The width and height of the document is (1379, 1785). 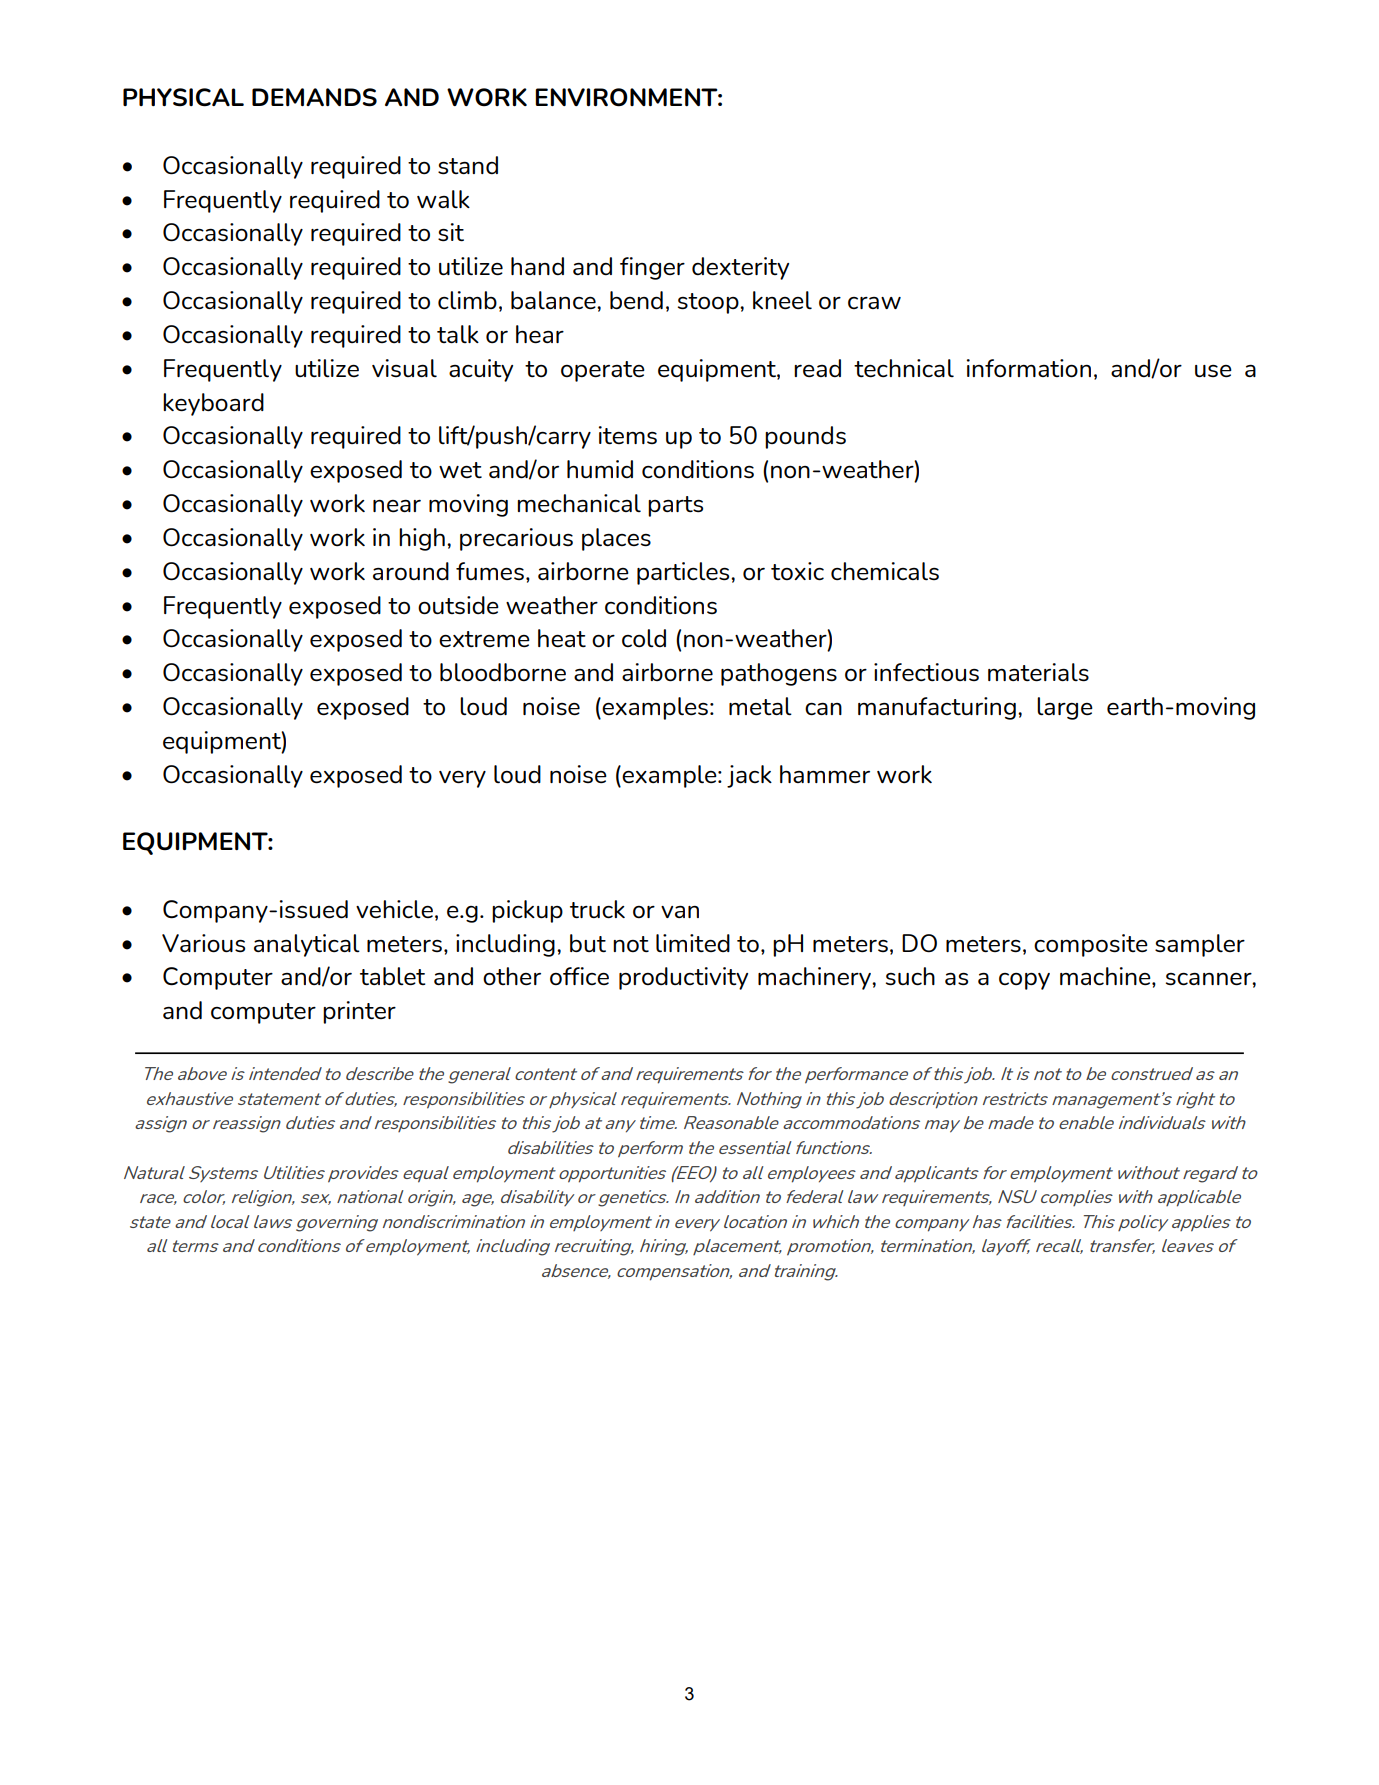 What do you see at coordinates (874, 303) in the document?
I see `craw` at bounding box center [874, 303].
